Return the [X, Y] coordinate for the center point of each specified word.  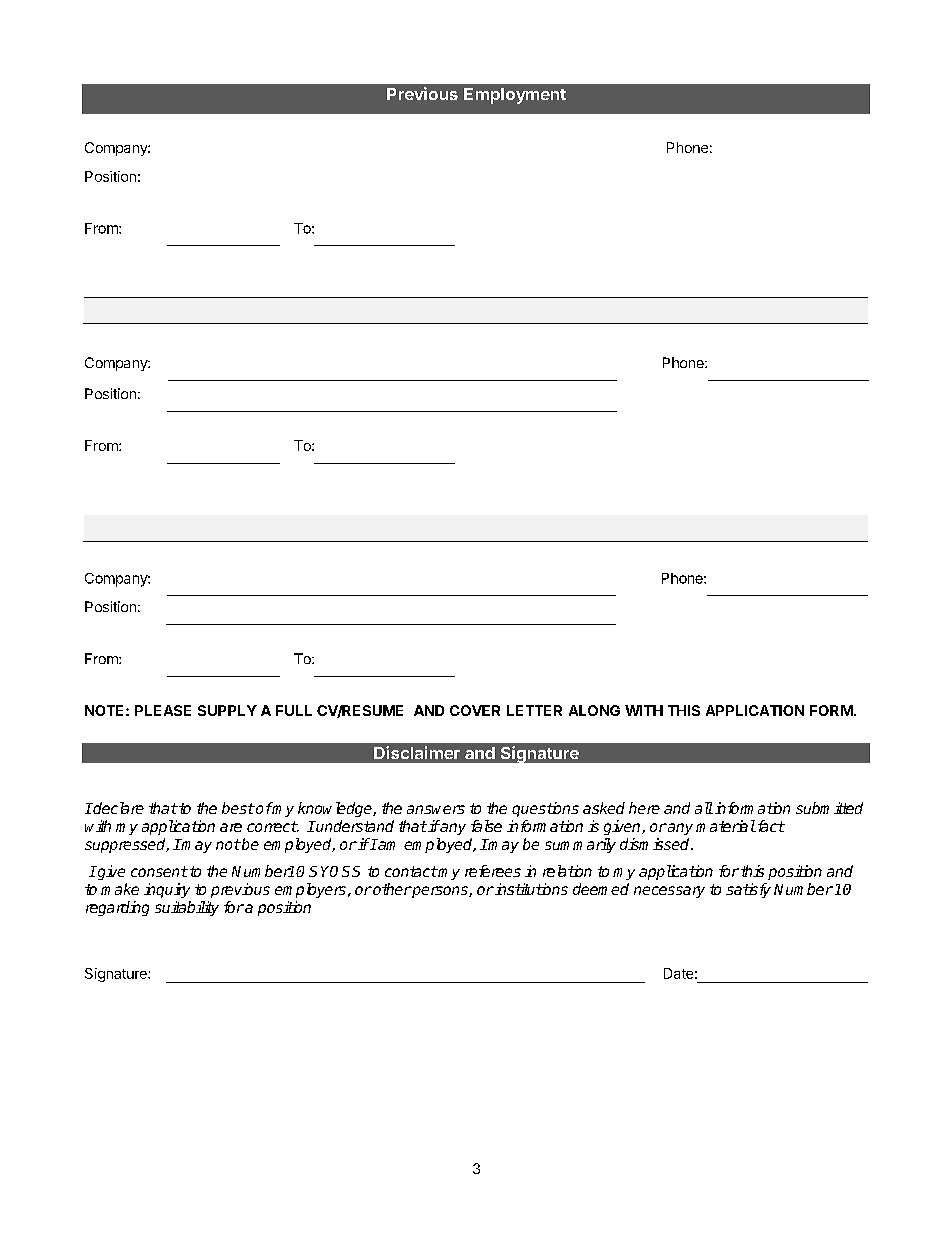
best [238, 808]
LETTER [534, 710]
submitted [829, 808]
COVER [475, 710]
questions [545, 809]
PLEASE [163, 710]
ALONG [594, 710]
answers [436, 809]
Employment [515, 96]
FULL [294, 710]
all [704, 808]
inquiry [167, 890]
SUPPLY [227, 710]
